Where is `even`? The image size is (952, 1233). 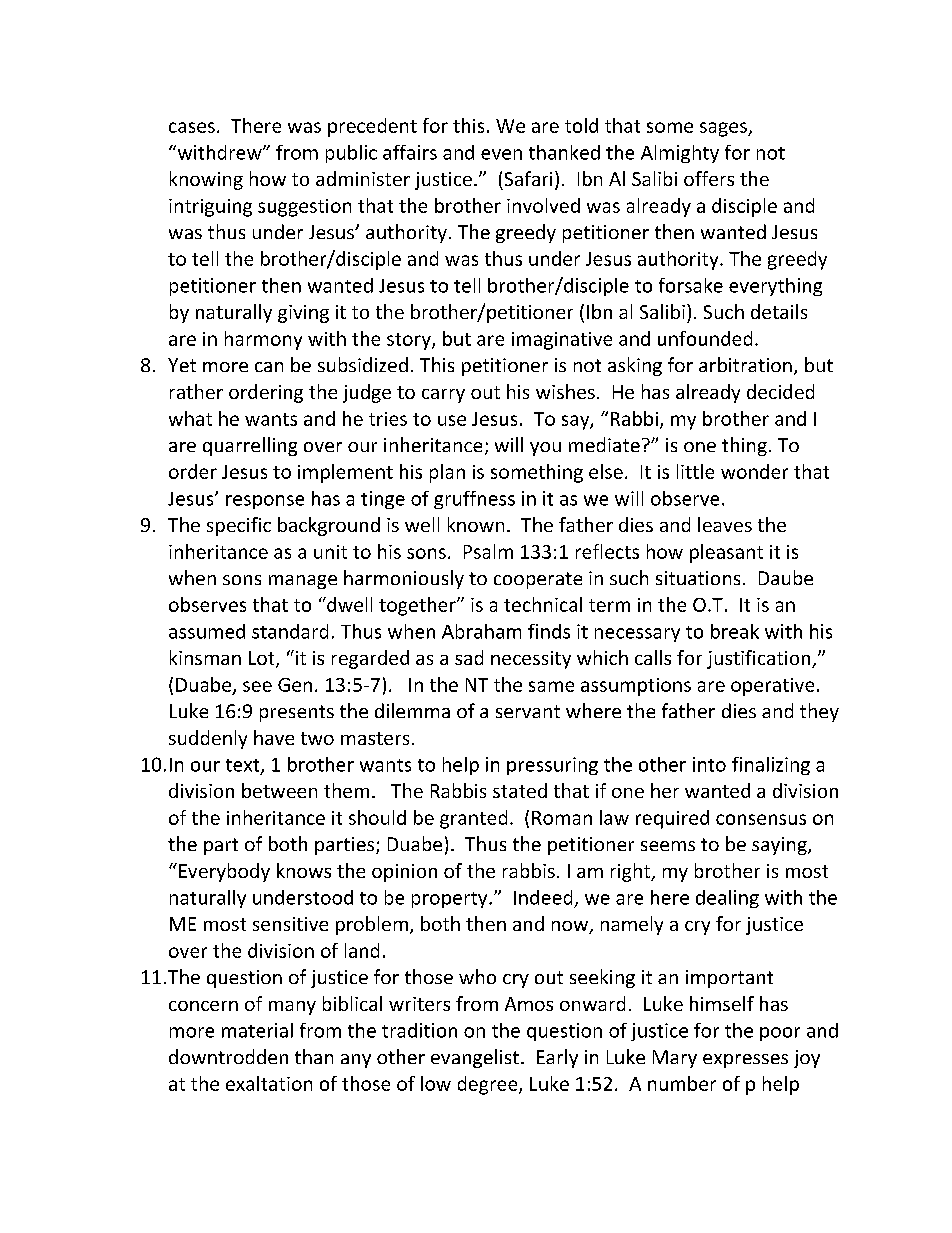
even is located at coordinates (501, 154).
